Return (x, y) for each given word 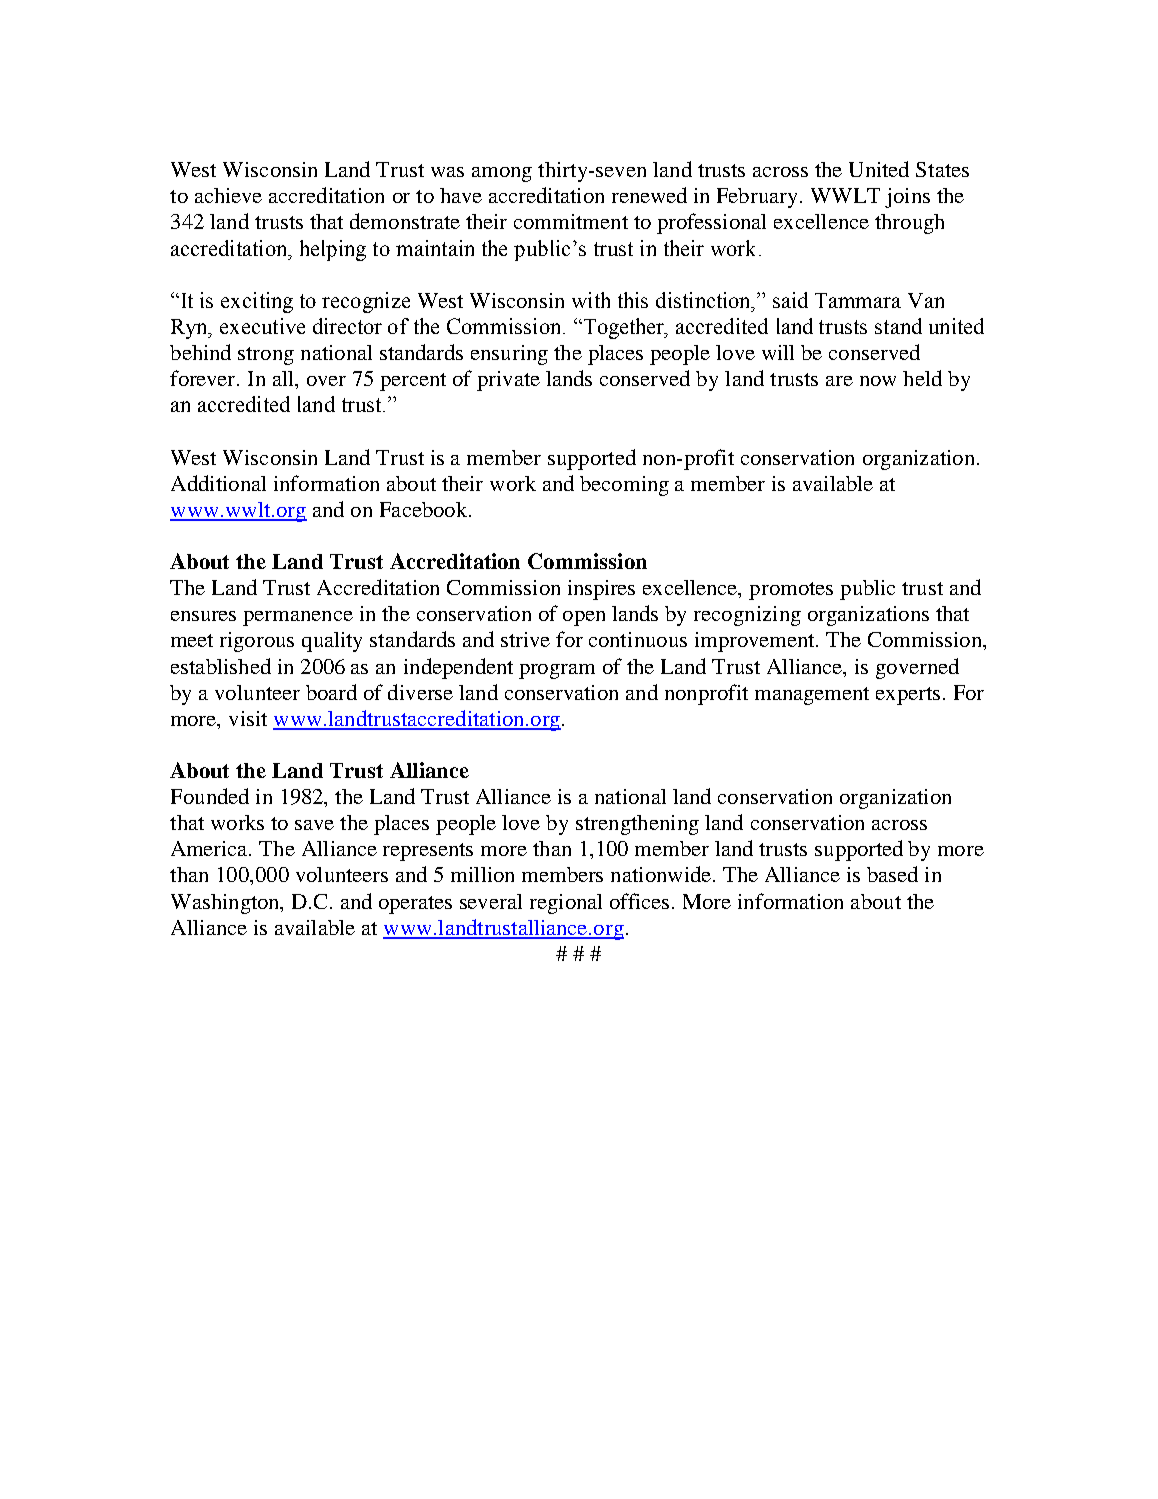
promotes (791, 591)
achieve (228, 195)
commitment (571, 221)
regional (566, 904)
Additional (218, 483)
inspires (601, 590)
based (892, 874)
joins (907, 198)
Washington (226, 904)
